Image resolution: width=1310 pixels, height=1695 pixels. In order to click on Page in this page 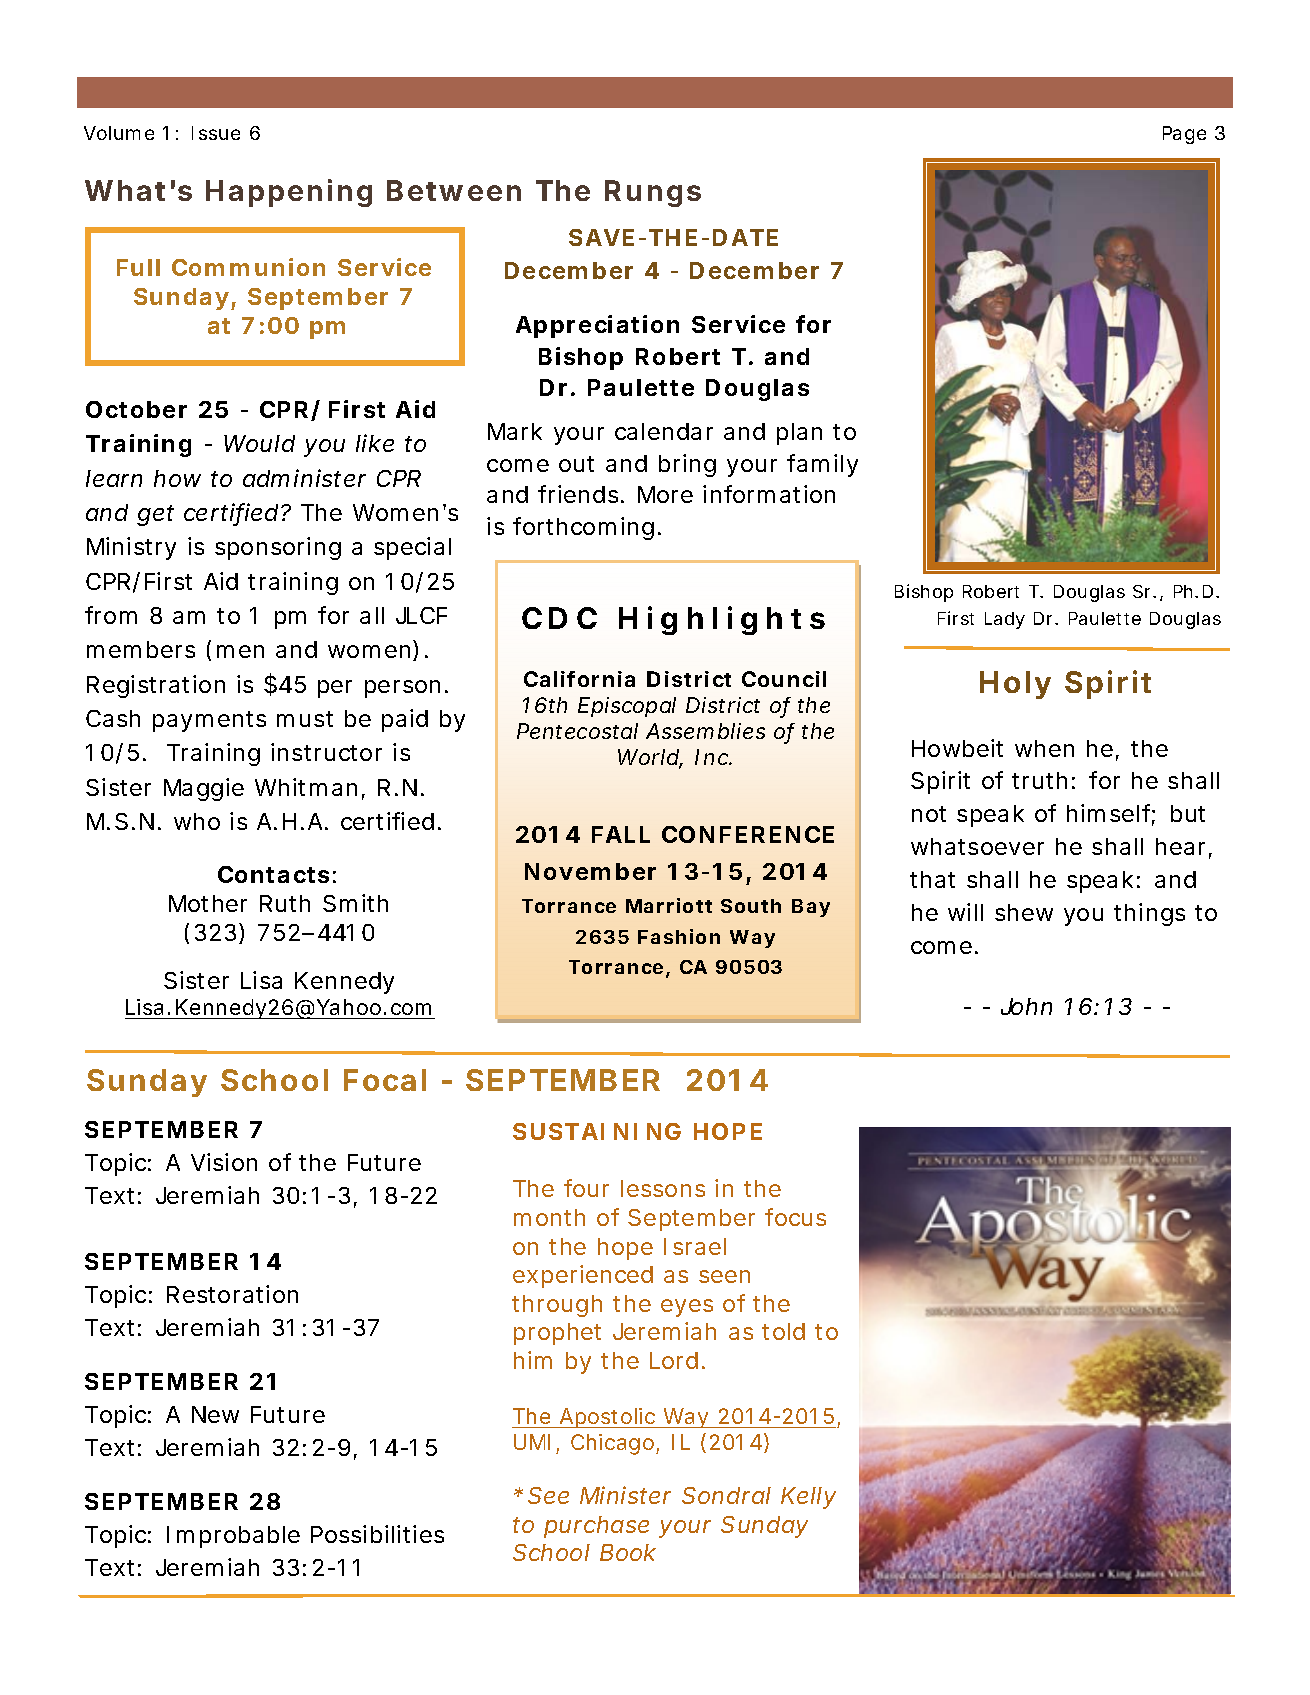, I will do `click(1184, 135)`.
